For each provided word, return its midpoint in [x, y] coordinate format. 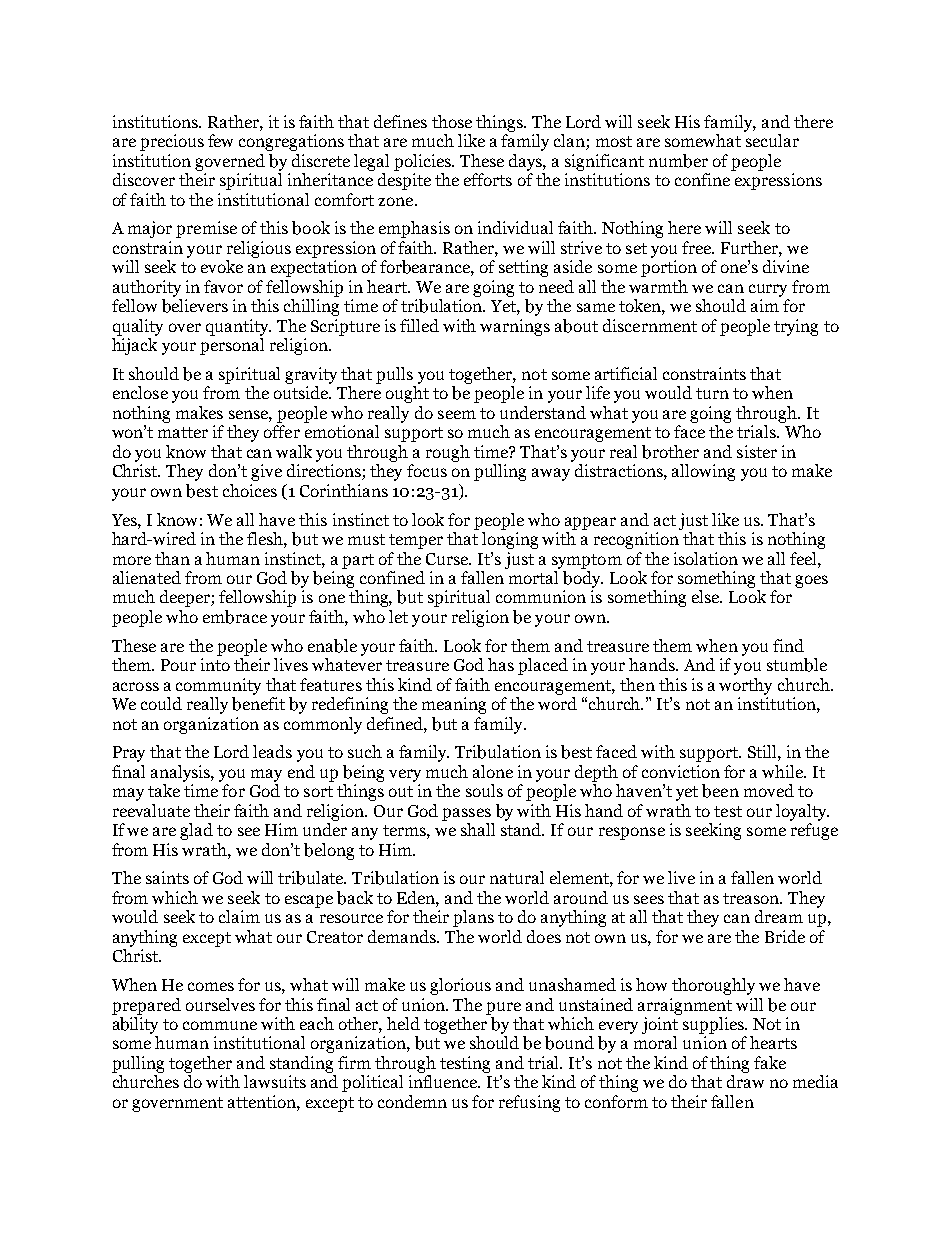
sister [757, 451]
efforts [488, 179]
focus [427, 470]
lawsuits [275, 1081]
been [720, 791]
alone [493, 771]
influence [444, 1081]
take [164, 790]
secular [772, 140]
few [220, 140]
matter [183, 432]
